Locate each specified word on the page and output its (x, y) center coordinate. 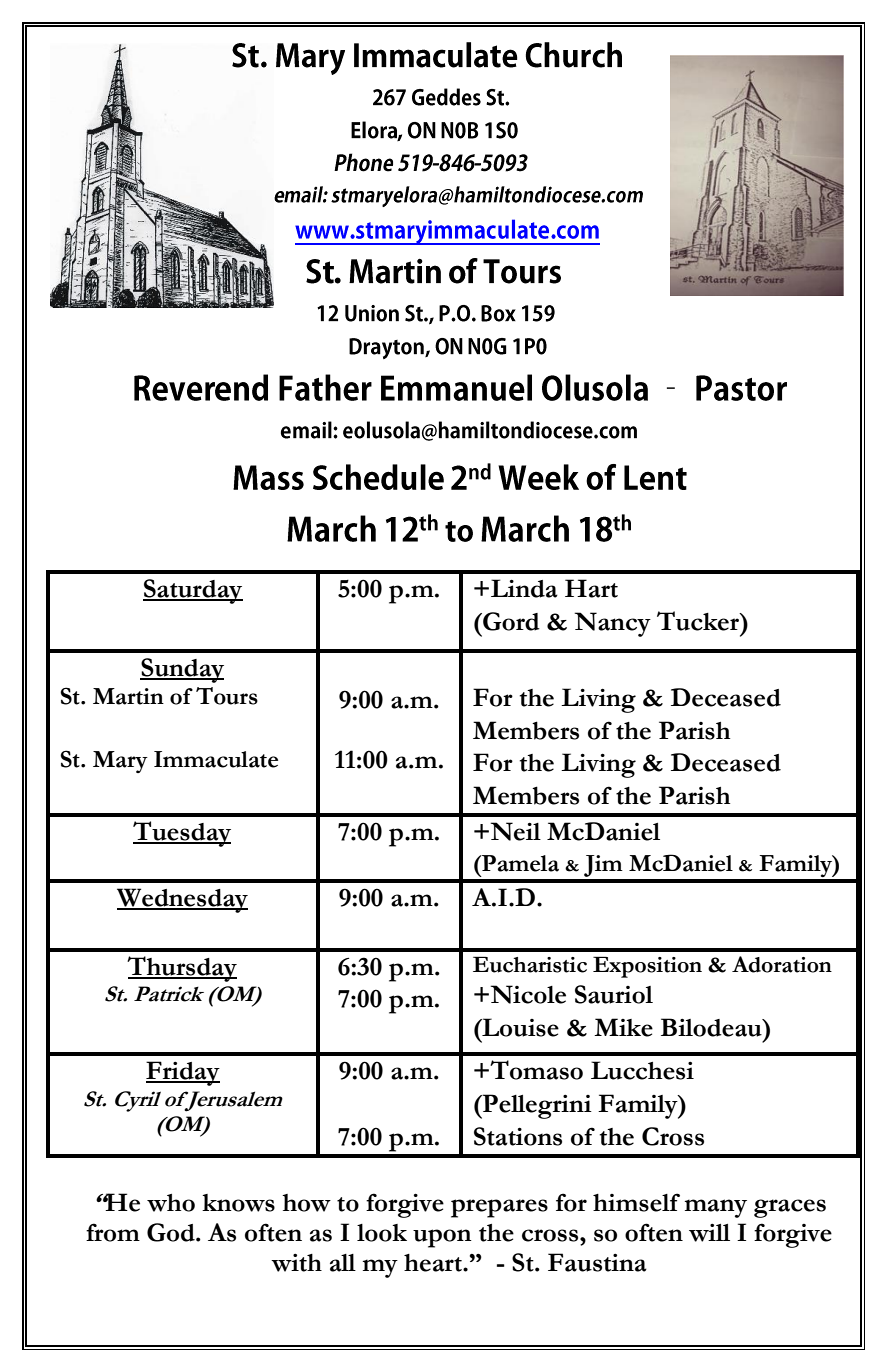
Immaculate (216, 759)
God (172, 1232)
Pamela (519, 863)
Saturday (193, 591)
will (709, 1233)
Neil (514, 831)
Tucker (699, 621)
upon (442, 1238)
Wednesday (182, 900)
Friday (183, 1073)
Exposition (647, 967)
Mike (623, 1027)
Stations (518, 1136)
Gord (510, 621)
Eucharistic (530, 964)
